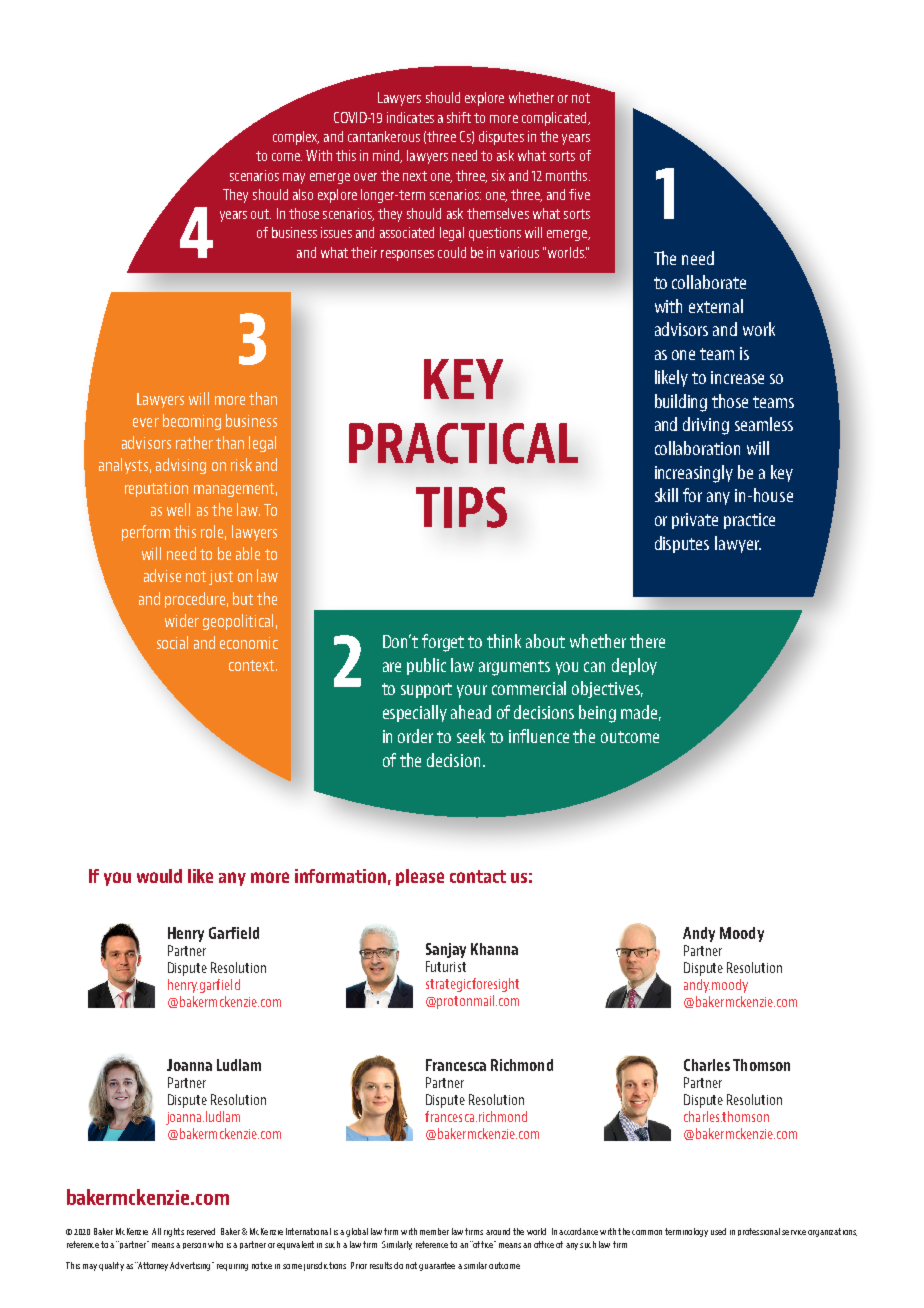 This page has width=924, height=1308. What do you see at coordinates (498, 175) in the page?
I see `six` at bounding box center [498, 175].
